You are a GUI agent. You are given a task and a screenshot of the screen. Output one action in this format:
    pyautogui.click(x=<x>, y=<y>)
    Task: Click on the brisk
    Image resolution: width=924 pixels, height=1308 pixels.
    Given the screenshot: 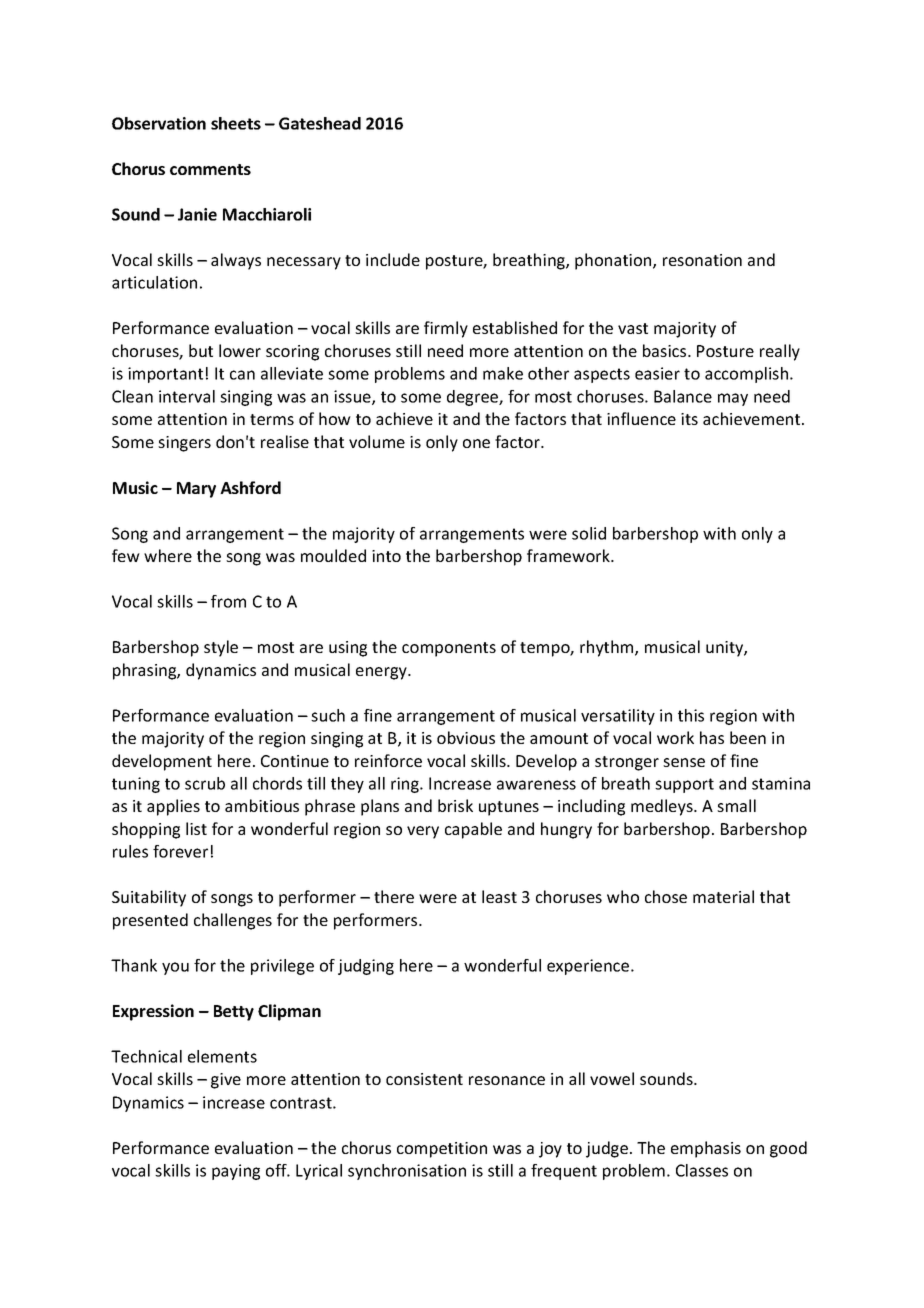 What is the action you would take?
    pyautogui.click(x=455, y=805)
